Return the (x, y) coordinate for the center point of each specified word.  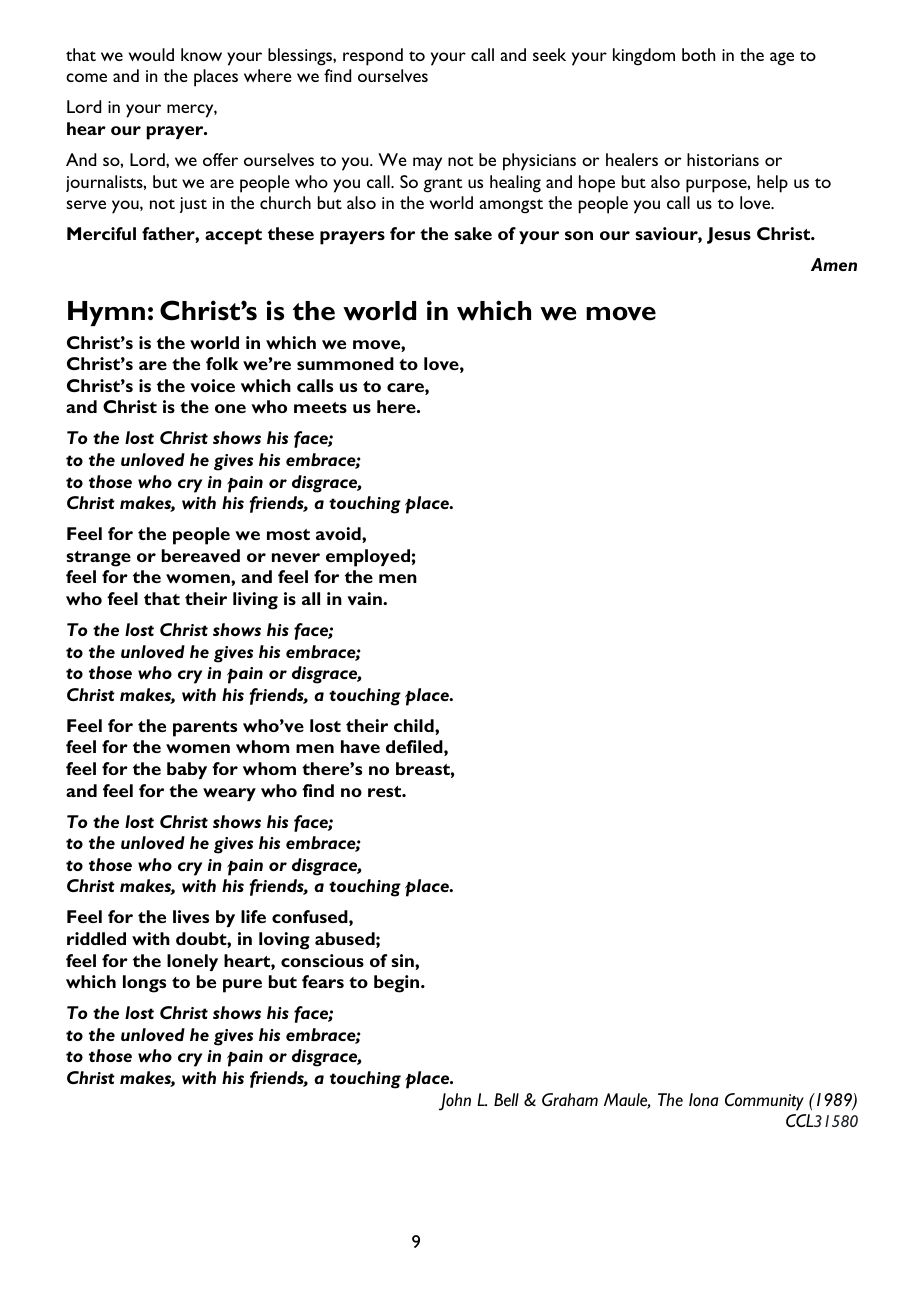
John (455, 1102)
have (360, 746)
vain (365, 598)
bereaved (201, 555)
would (151, 54)
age (782, 59)
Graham (570, 1099)
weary (229, 794)
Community (764, 1102)
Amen (834, 264)
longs (144, 984)
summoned (345, 363)
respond (373, 57)
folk (222, 363)
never (296, 557)
